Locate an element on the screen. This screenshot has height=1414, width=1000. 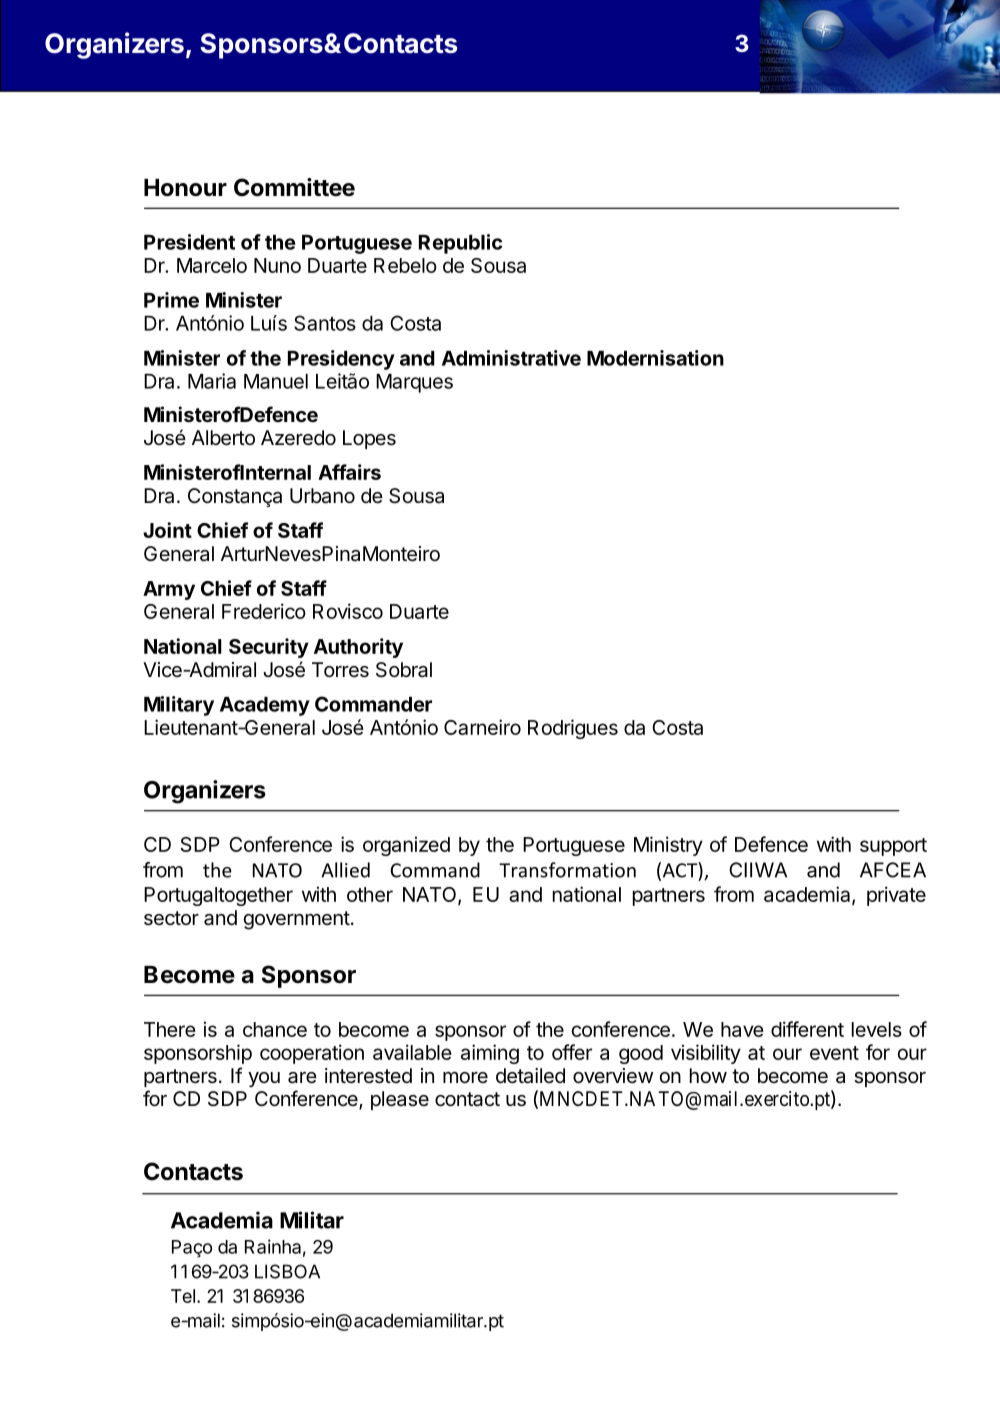
Modernisation is located at coordinates (655, 358).
